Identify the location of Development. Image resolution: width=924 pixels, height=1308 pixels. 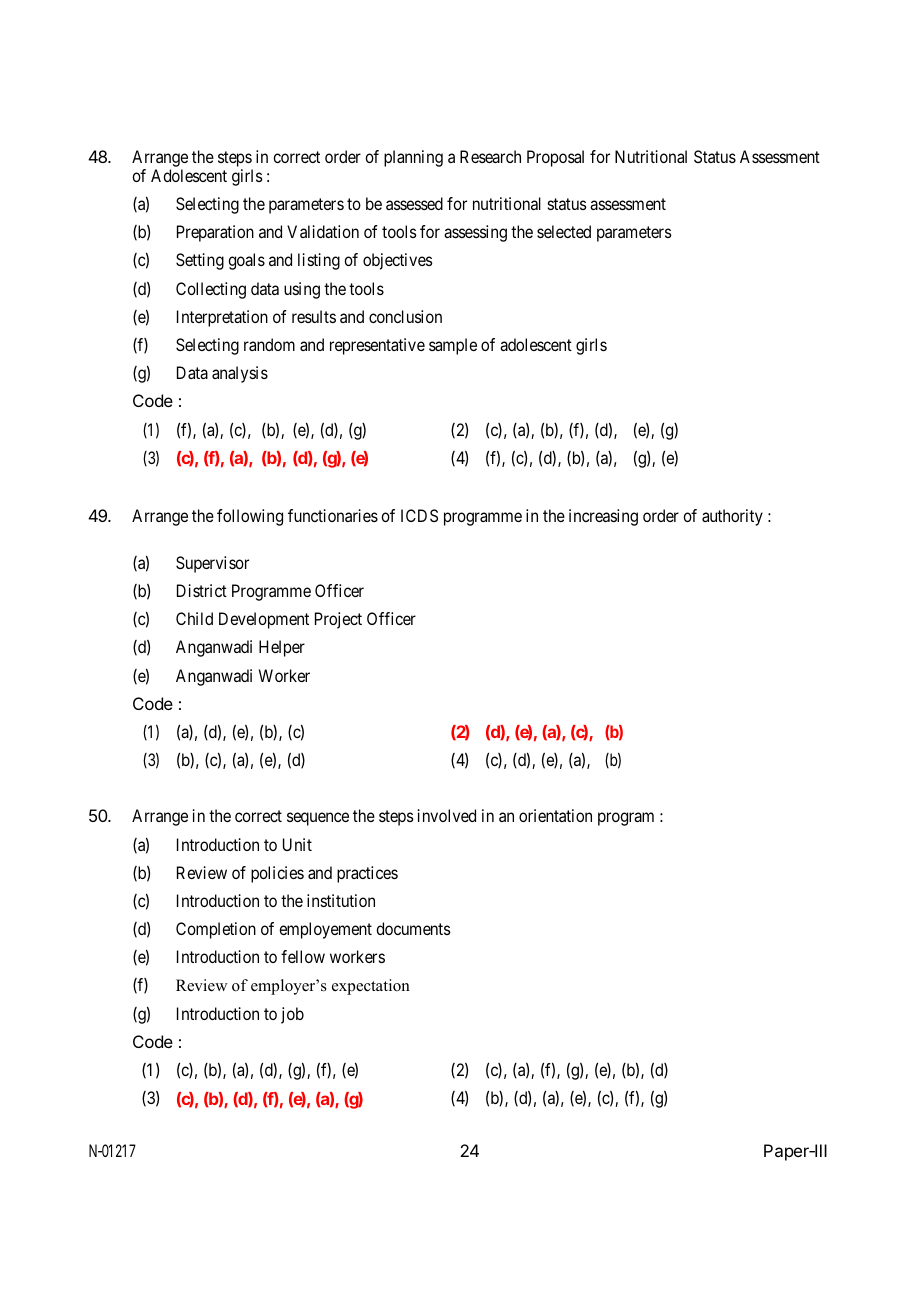
(264, 620).
